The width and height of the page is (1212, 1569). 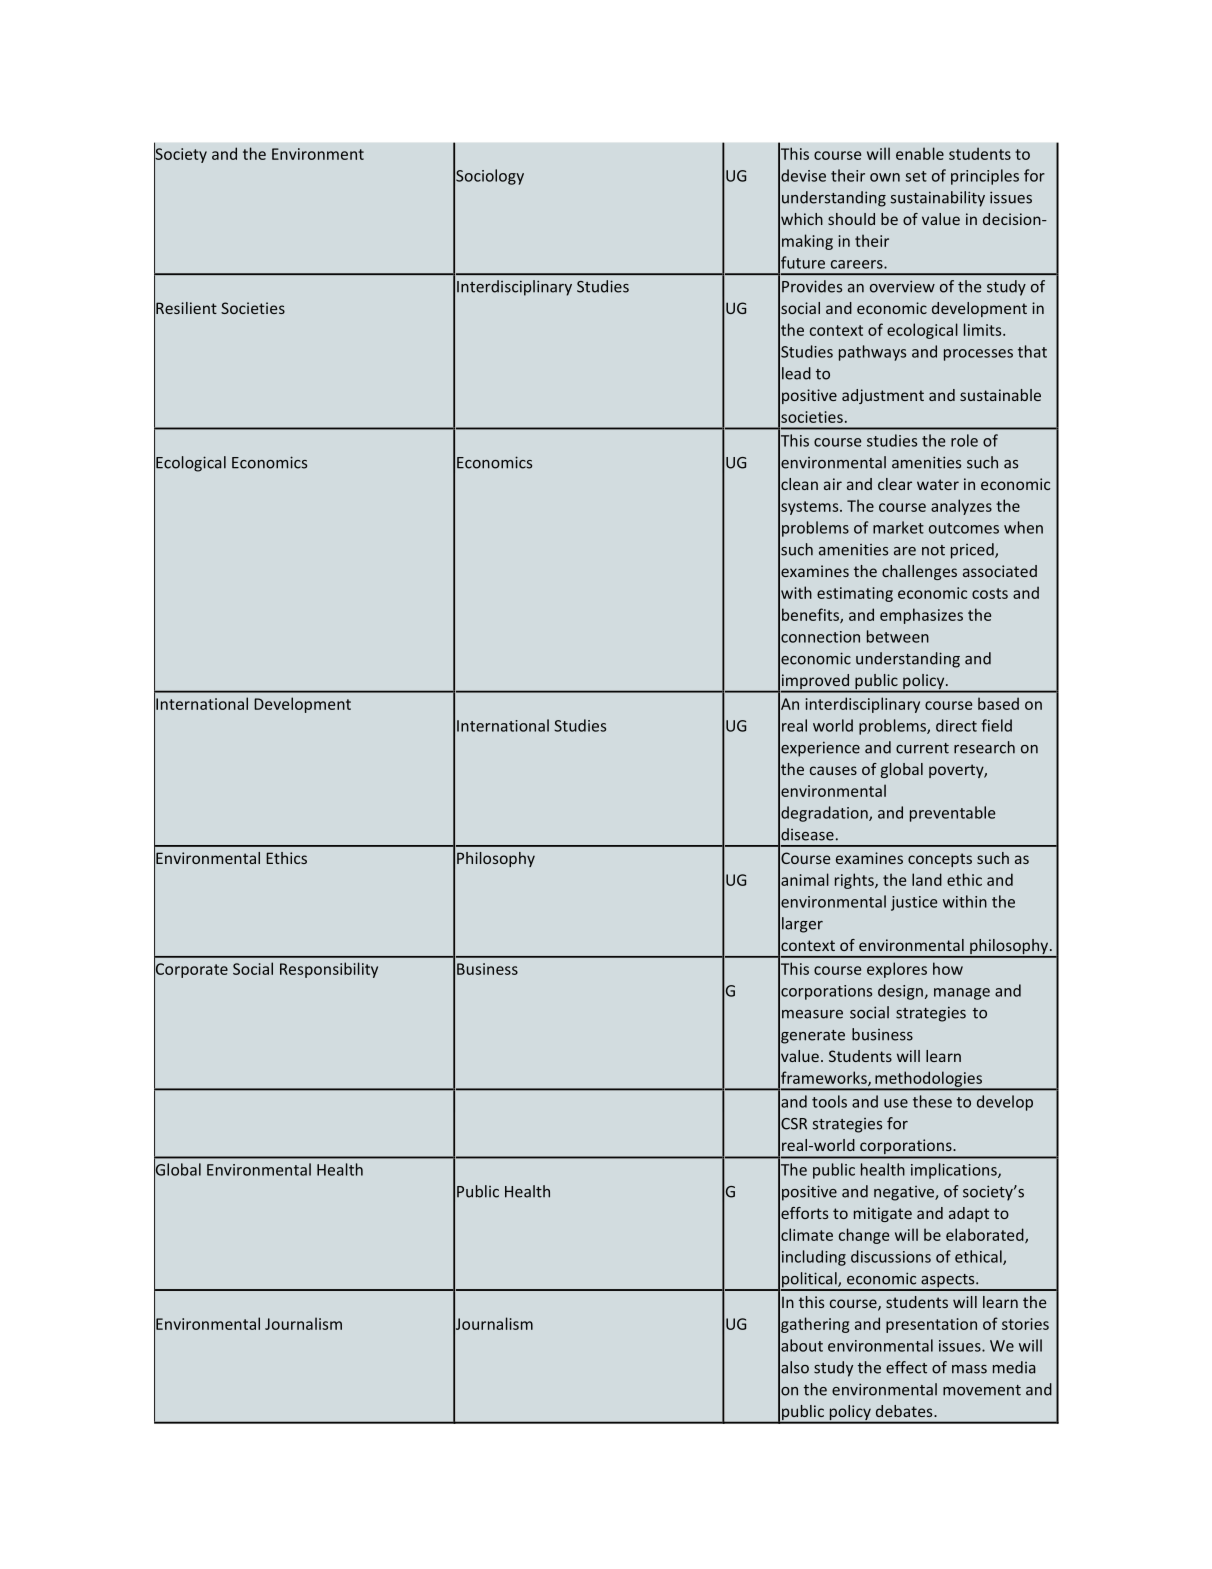 What do you see at coordinates (191, 970) in the page?
I see `Corporate` at bounding box center [191, 970].
